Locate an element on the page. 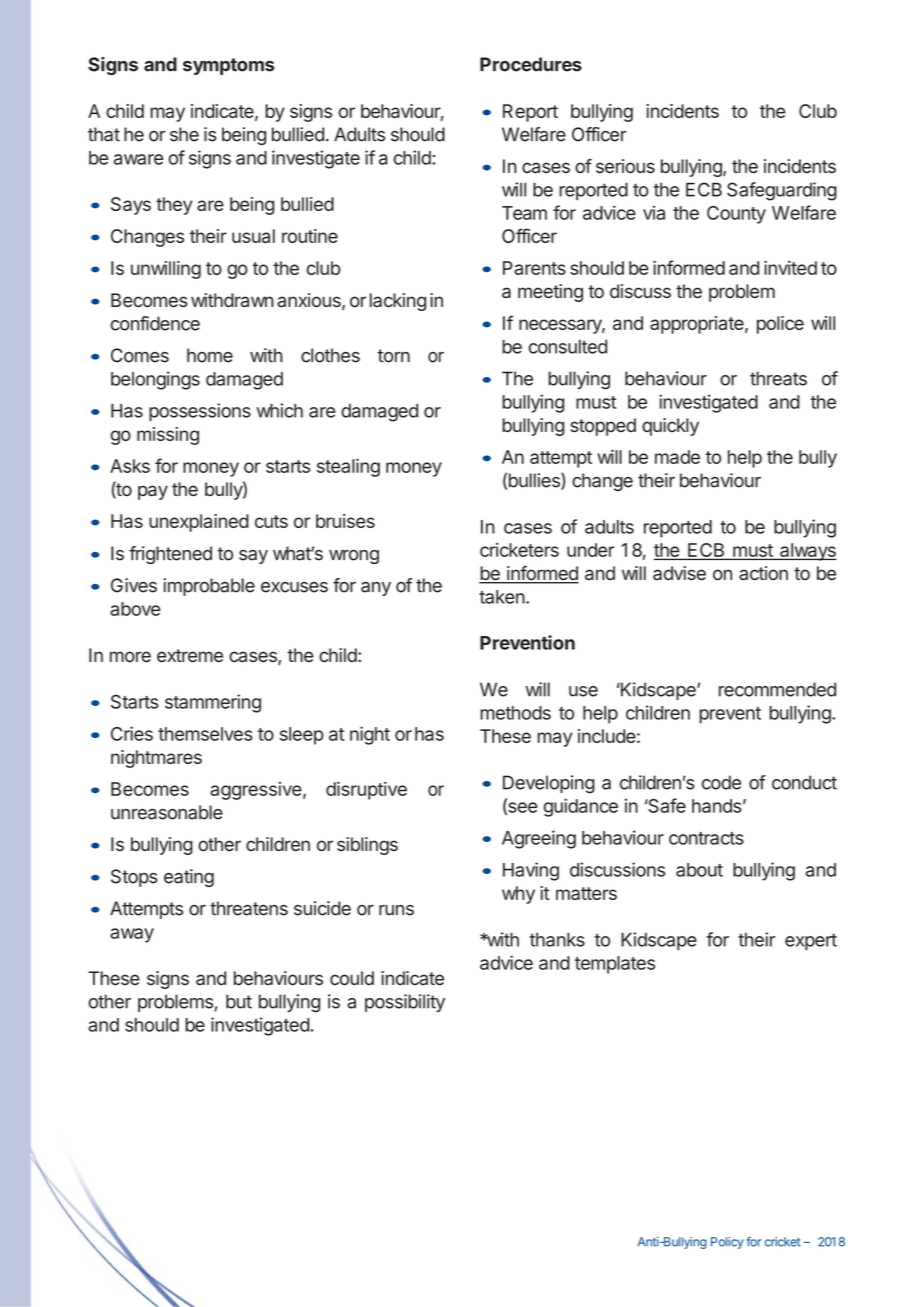 Image resolution: width=924 pixels, height=1307 pixels. possibility is located at coordinates (405, 1003).
